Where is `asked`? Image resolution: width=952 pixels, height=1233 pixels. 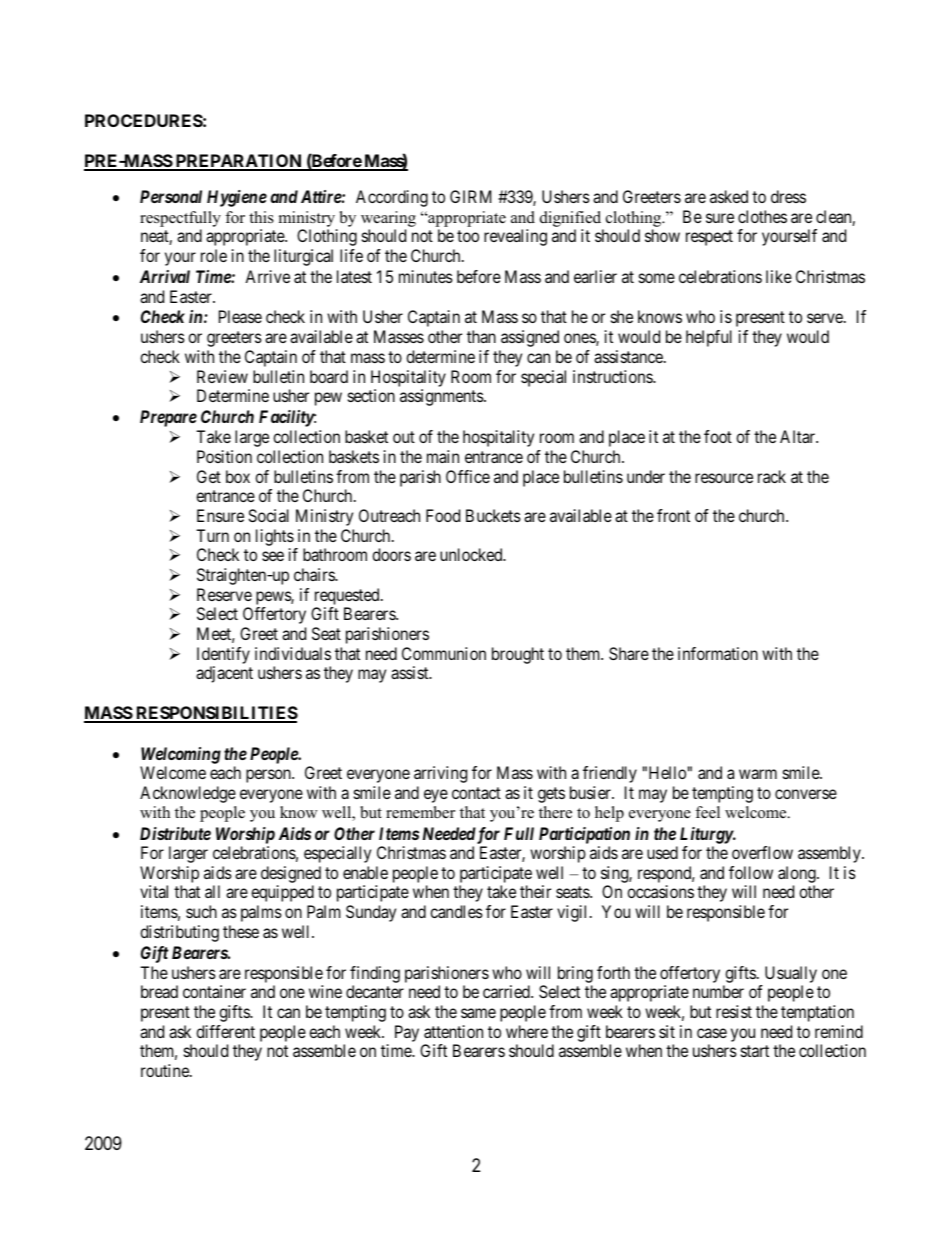
asked is located at coordinates (729, 196).
